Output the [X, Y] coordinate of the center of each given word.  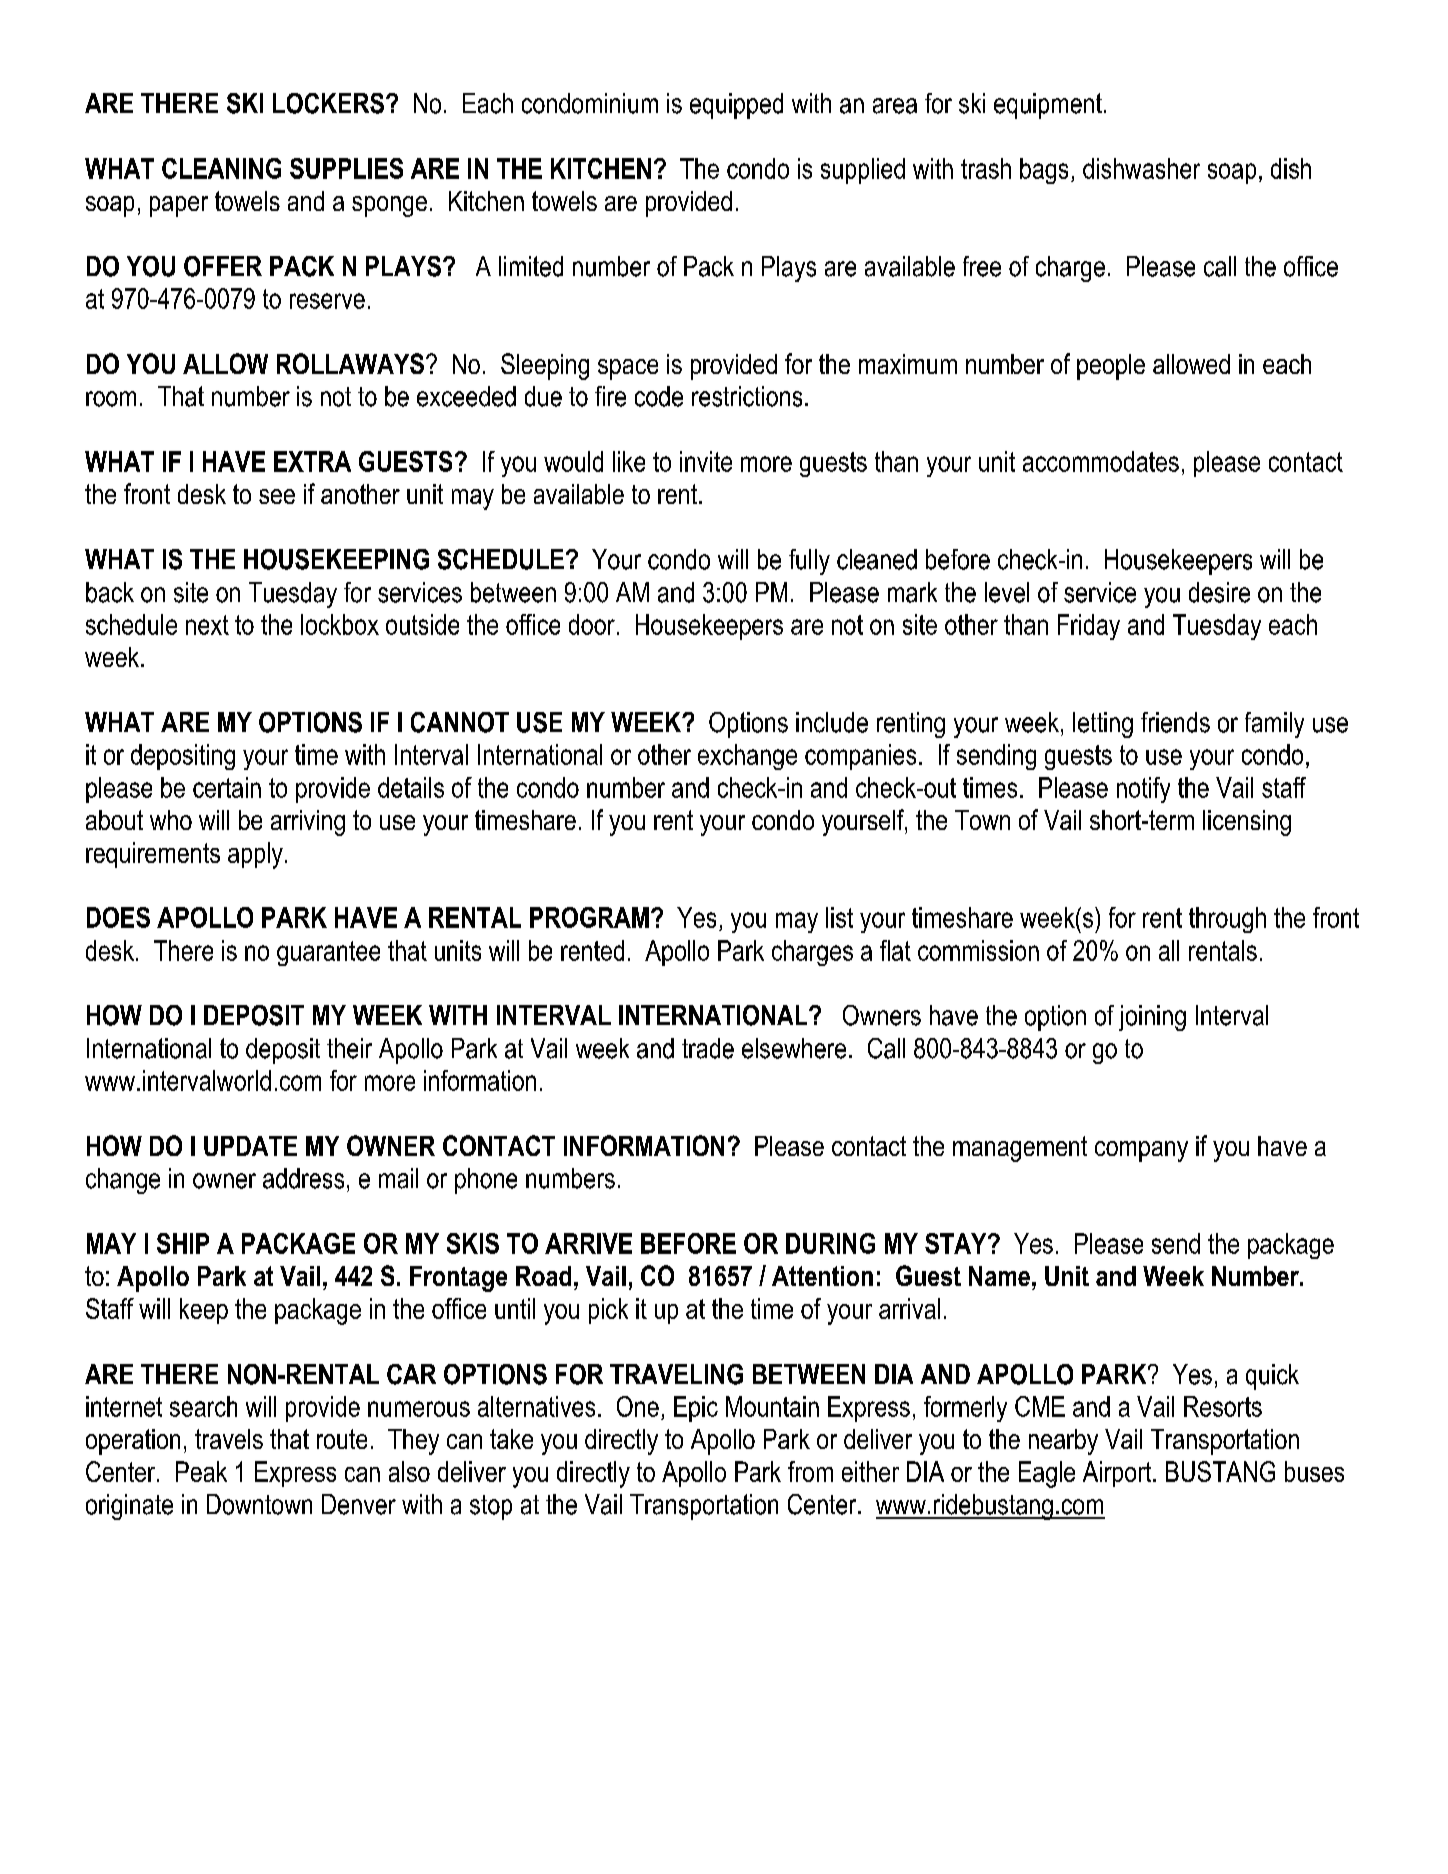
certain [227, 787]
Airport [1118, 1474]
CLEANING [221, 168]
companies [860, 757]
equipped [736, 106]
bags [1044, 171]
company [1141, 1151]
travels [229, 1439]
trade [708, 1048]
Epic [696, 1409]
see [277, 496]
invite [706, 461]
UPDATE [250, 1146]
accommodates [1101, 461]
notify [1143, 790]
